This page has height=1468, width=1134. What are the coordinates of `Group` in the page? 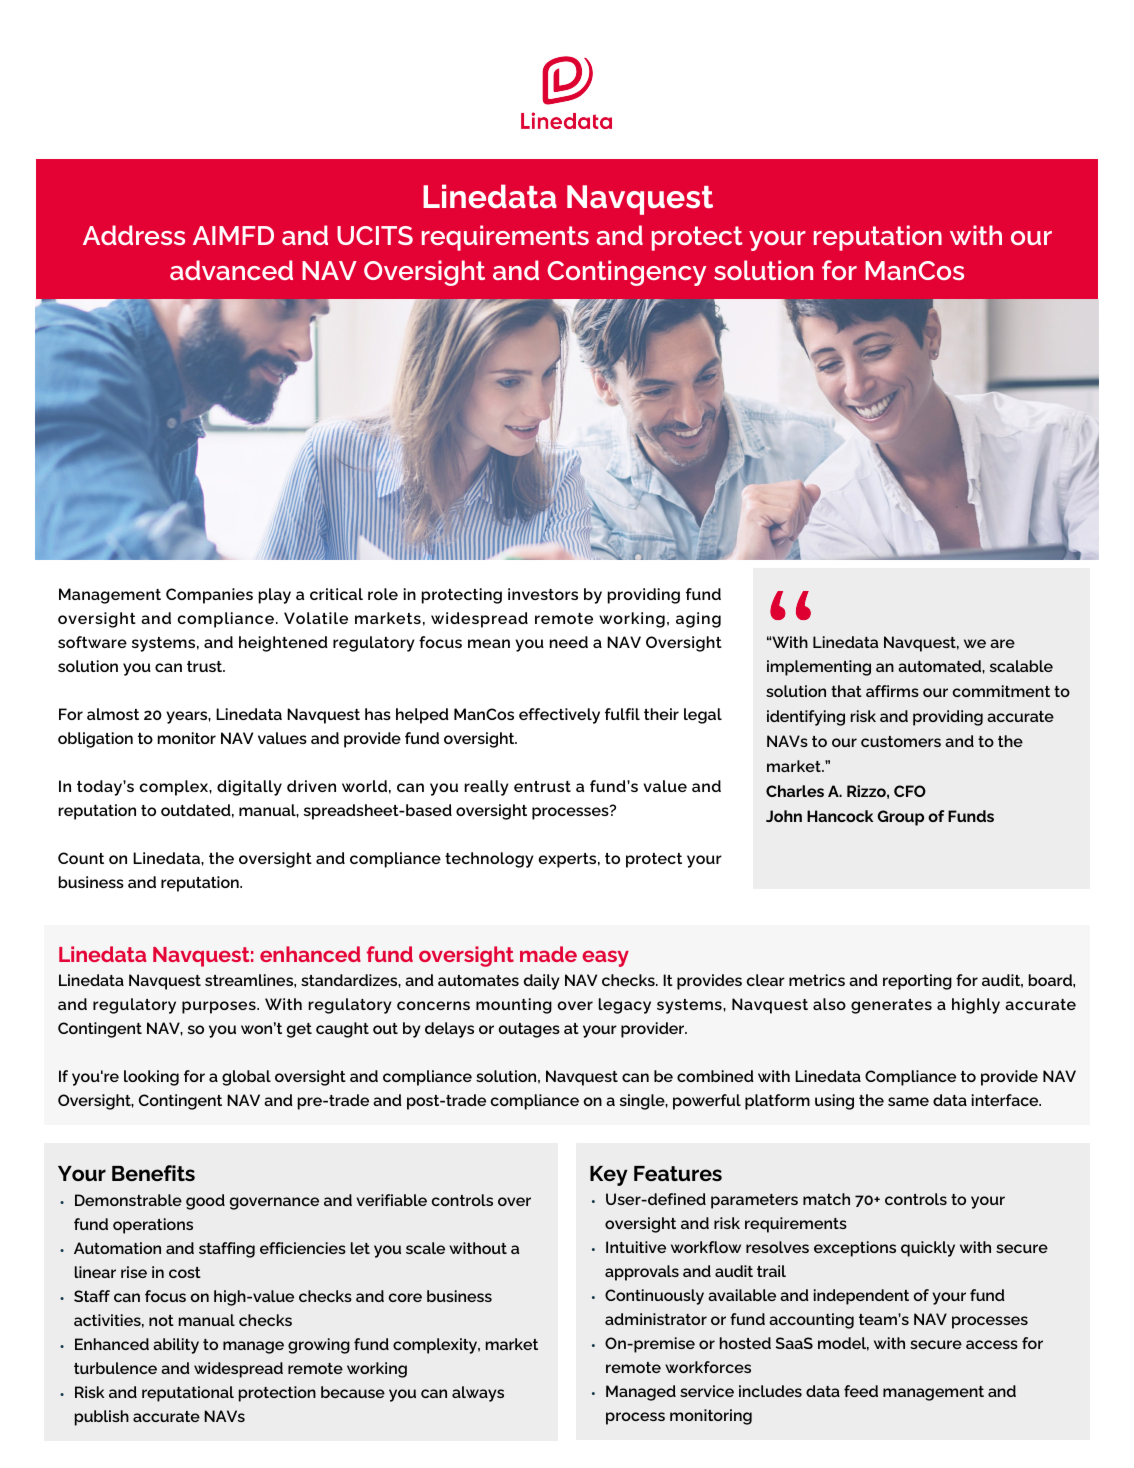 It's located at (900, 818).
